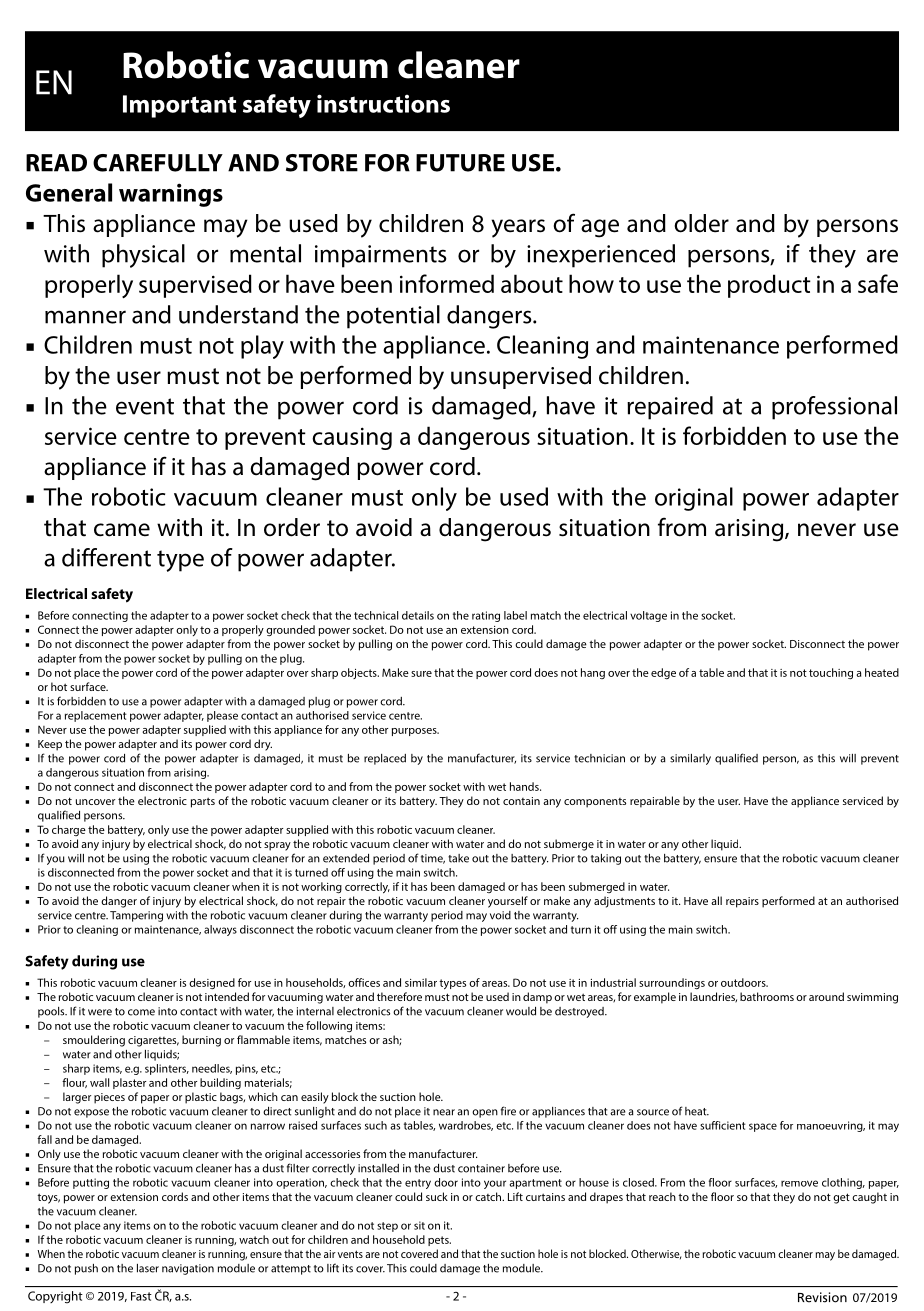 The width and height of the screenshot is (924, 1311). Describe the element at coordinates (439, 1241) in the screenshot. I see `pets` at that location.
